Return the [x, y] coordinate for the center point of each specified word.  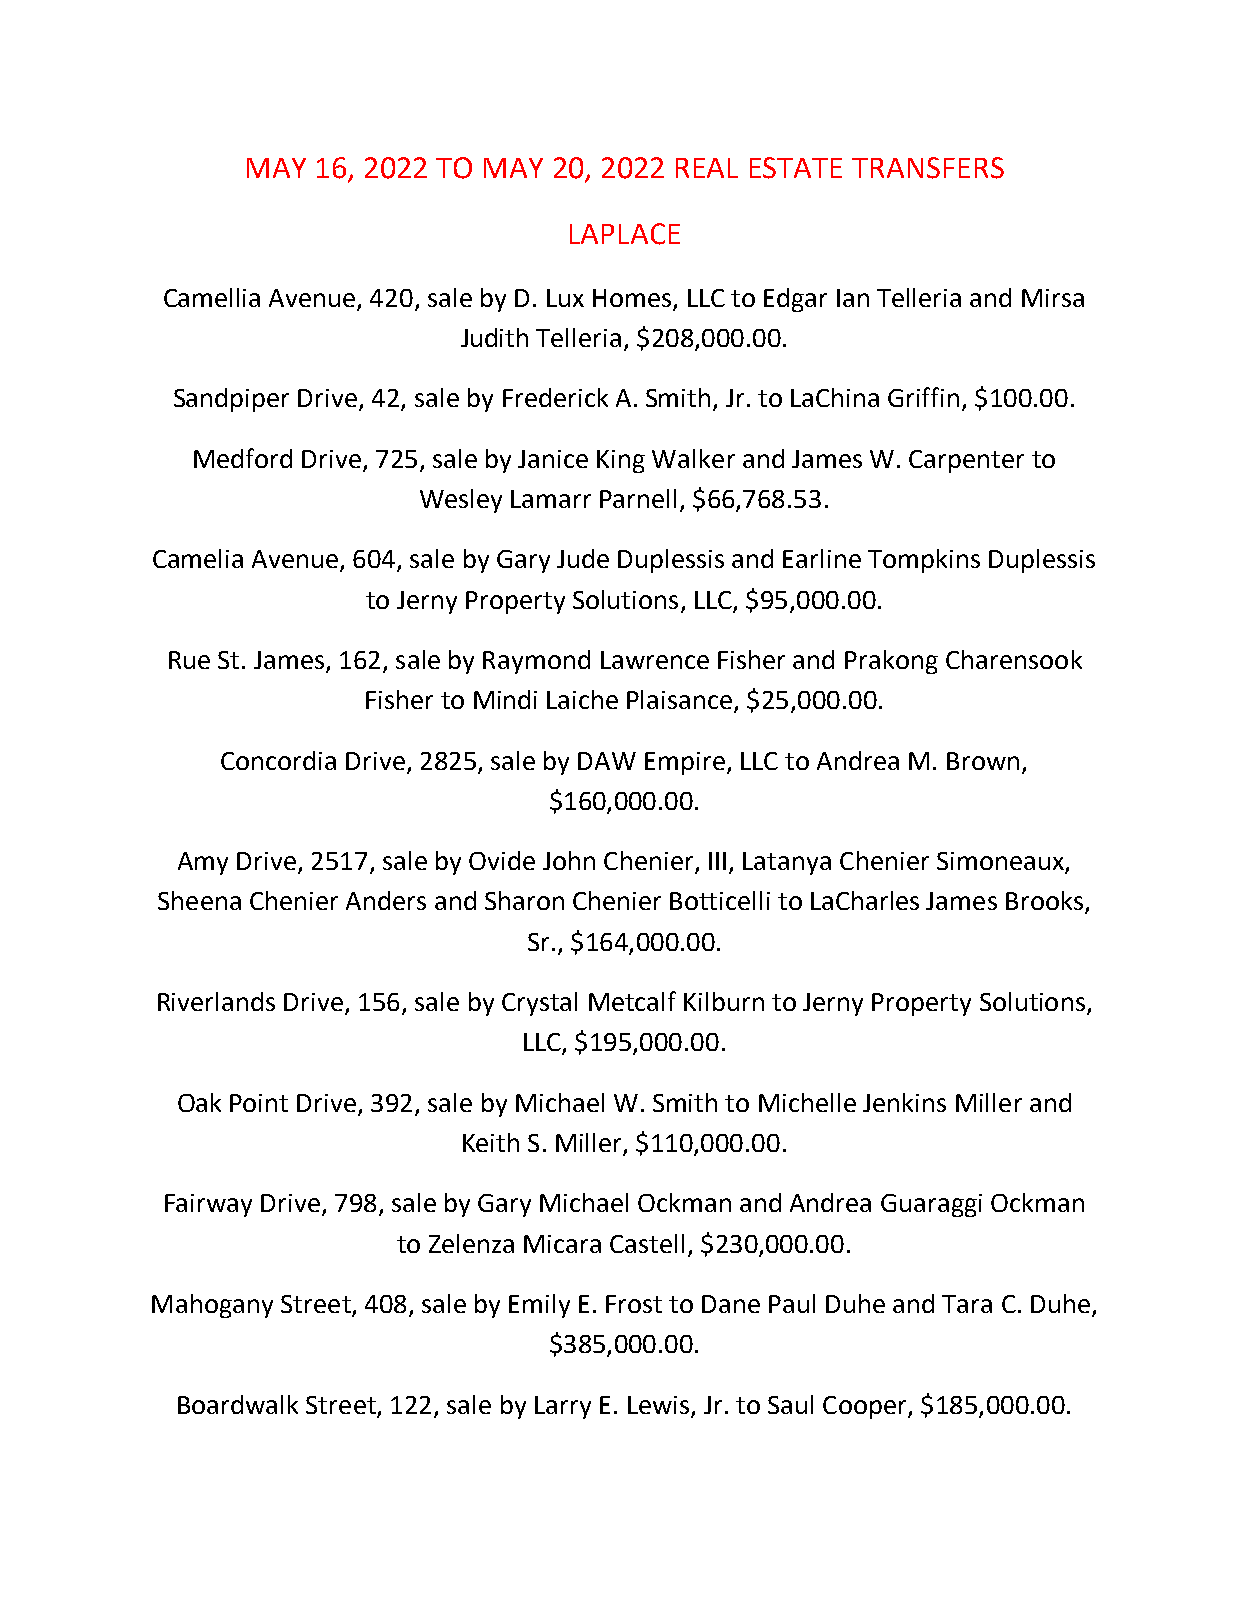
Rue [189, 660]
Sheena [199, 900]
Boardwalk [238, 1404]
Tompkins [924, 561]
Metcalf [632, 1001]
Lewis [658, 1405]
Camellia [212, 297]
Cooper [866, 1407]
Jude [583, 558]
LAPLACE [625, 234]
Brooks [1046, 902]
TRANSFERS [928, 168]
